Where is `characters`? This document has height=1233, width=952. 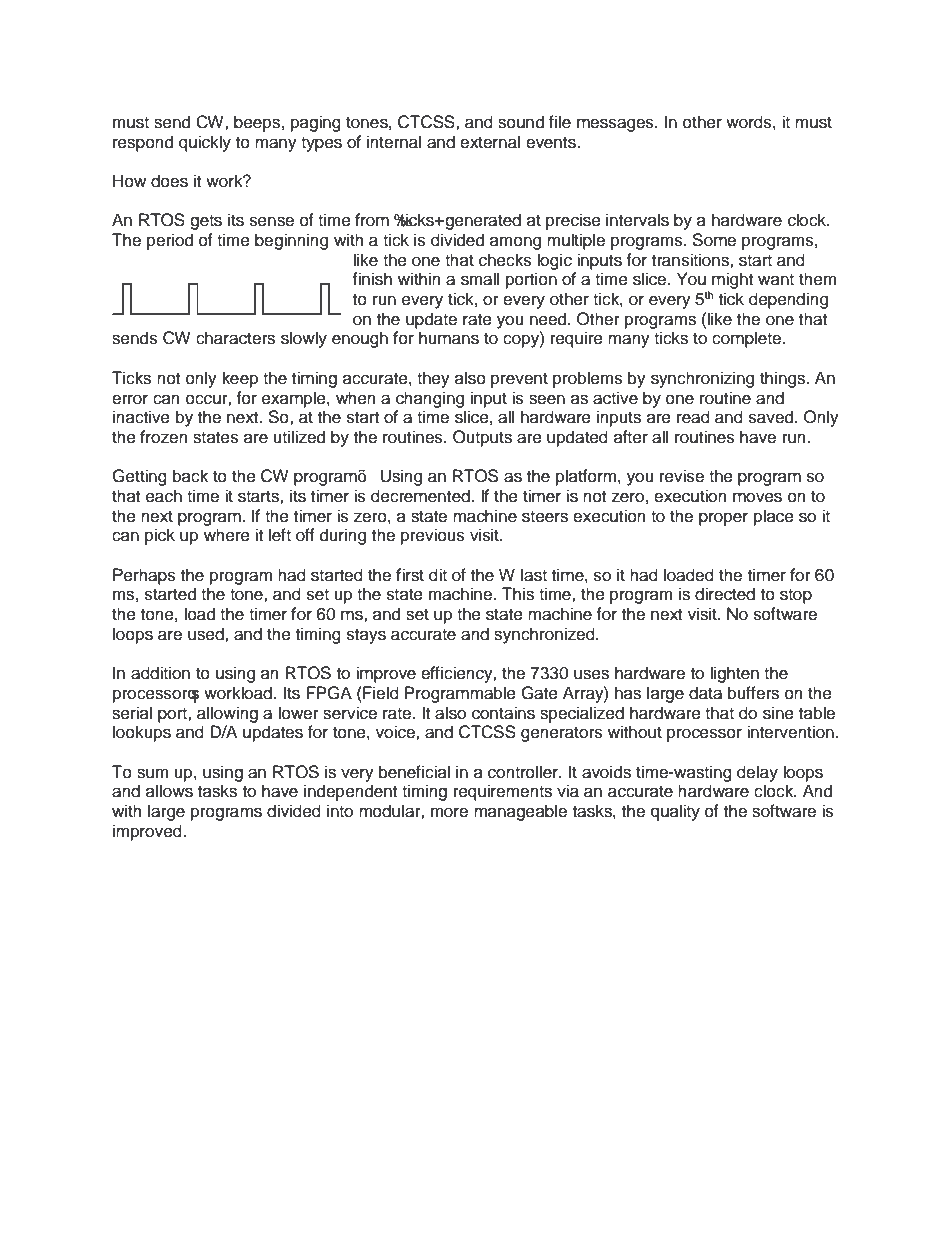
characters is located at coordinates (235, 338).
